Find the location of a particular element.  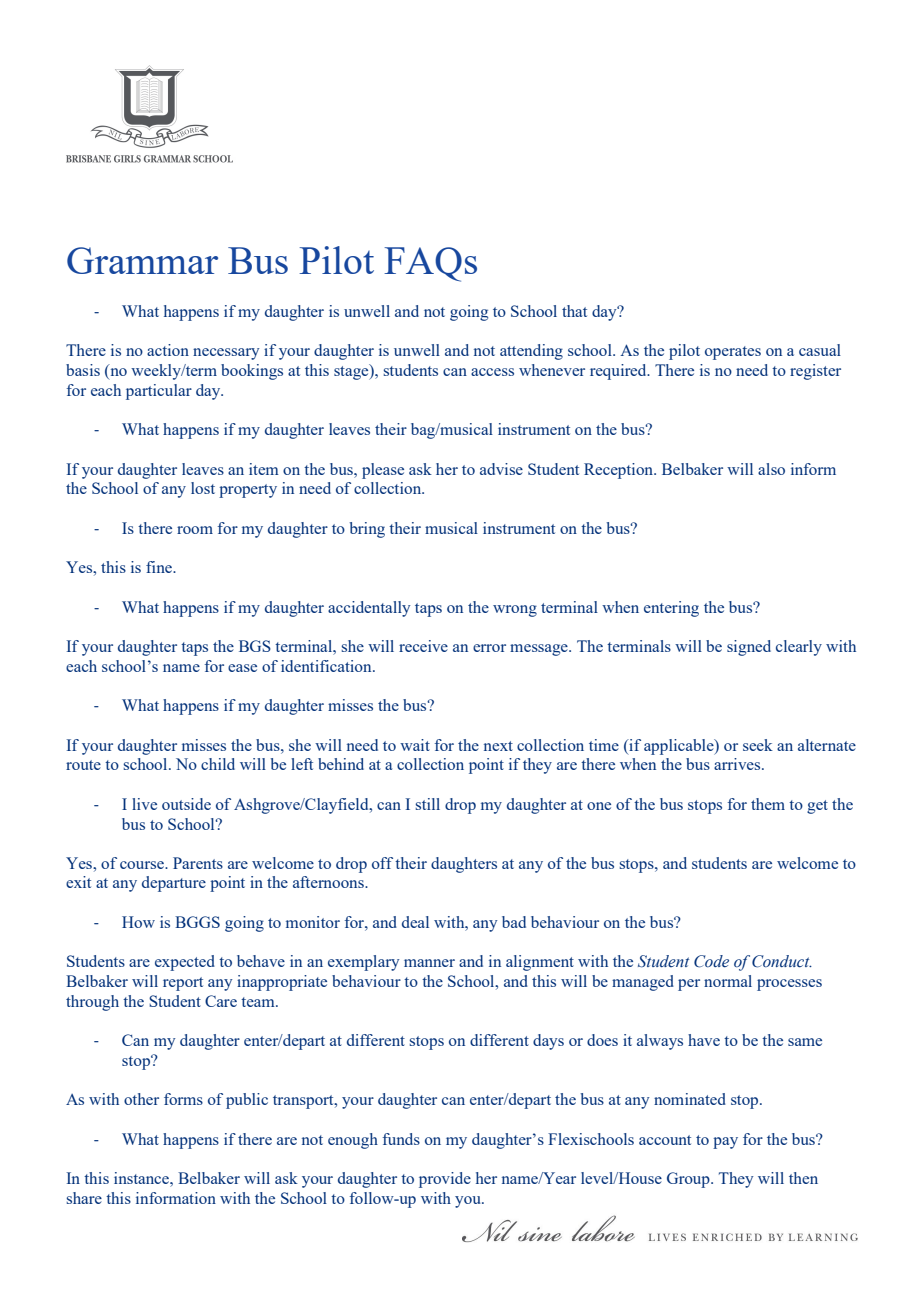

that is located at coordinates (574, 311).
